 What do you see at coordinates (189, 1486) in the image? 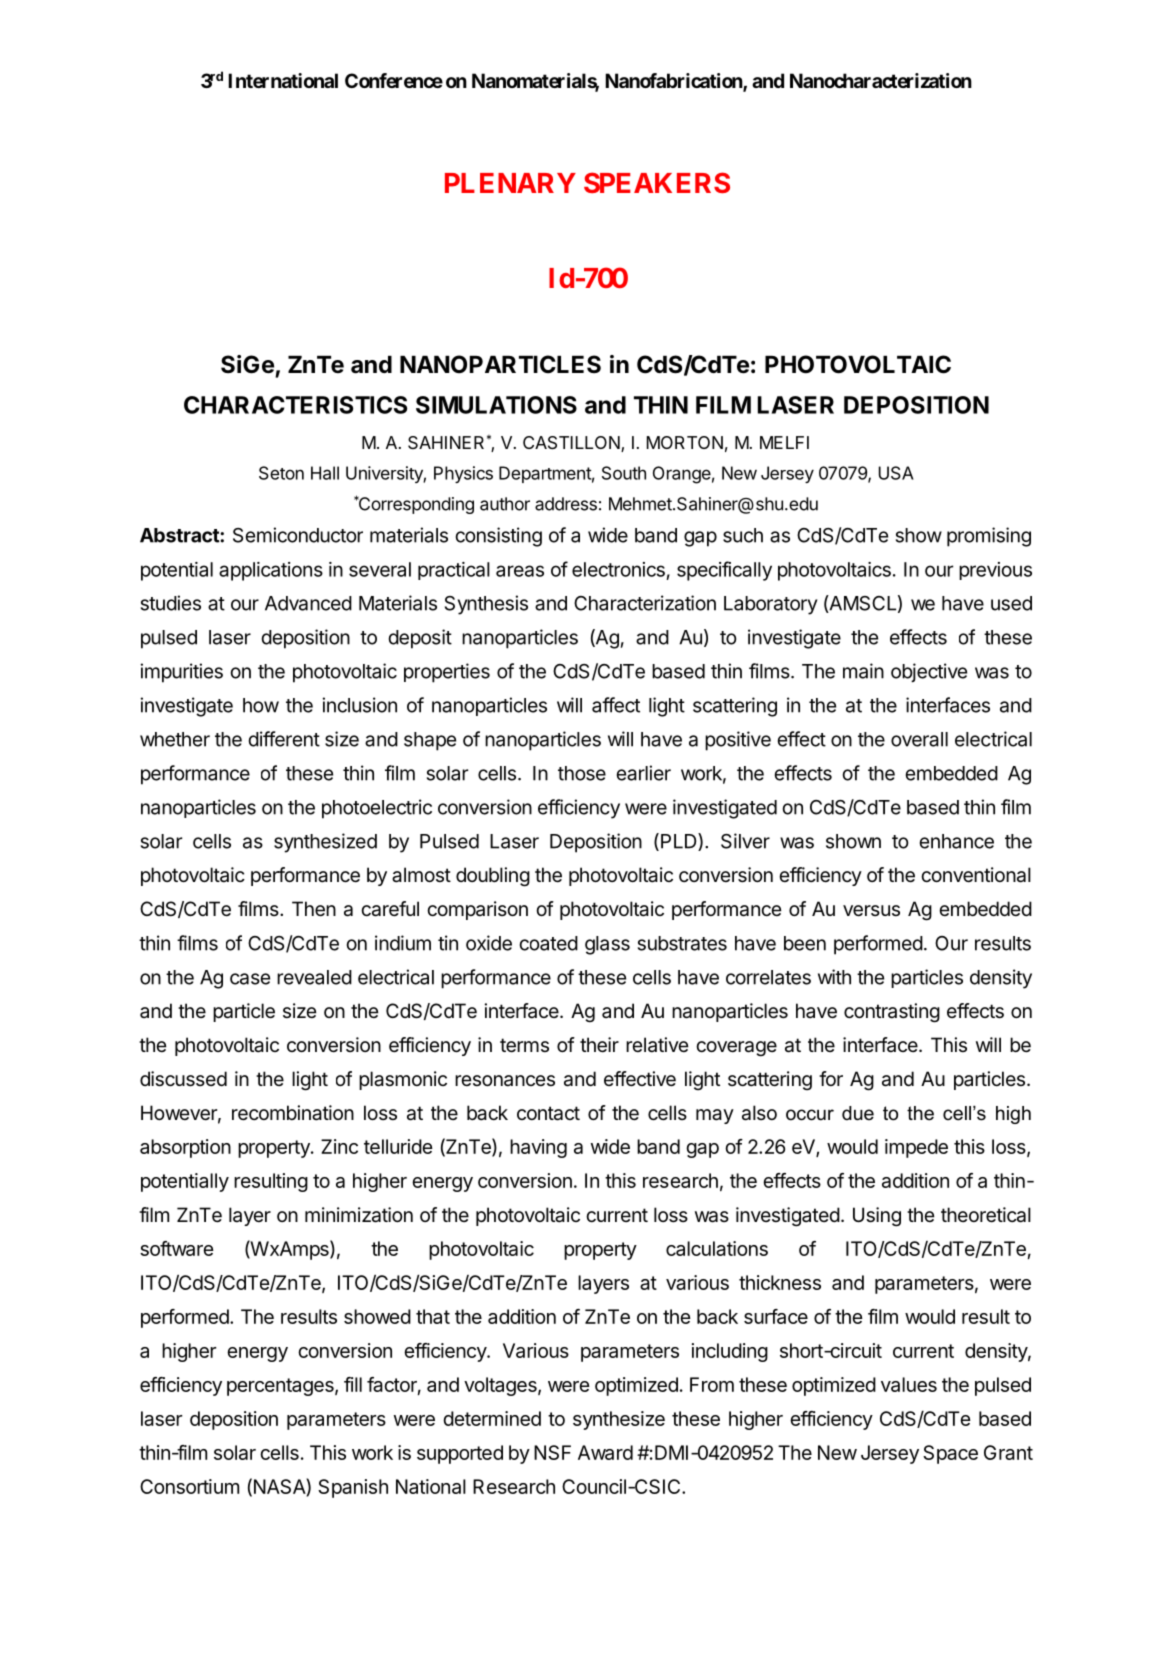
I see `Consortium` at bounding box center [189, 1486].
